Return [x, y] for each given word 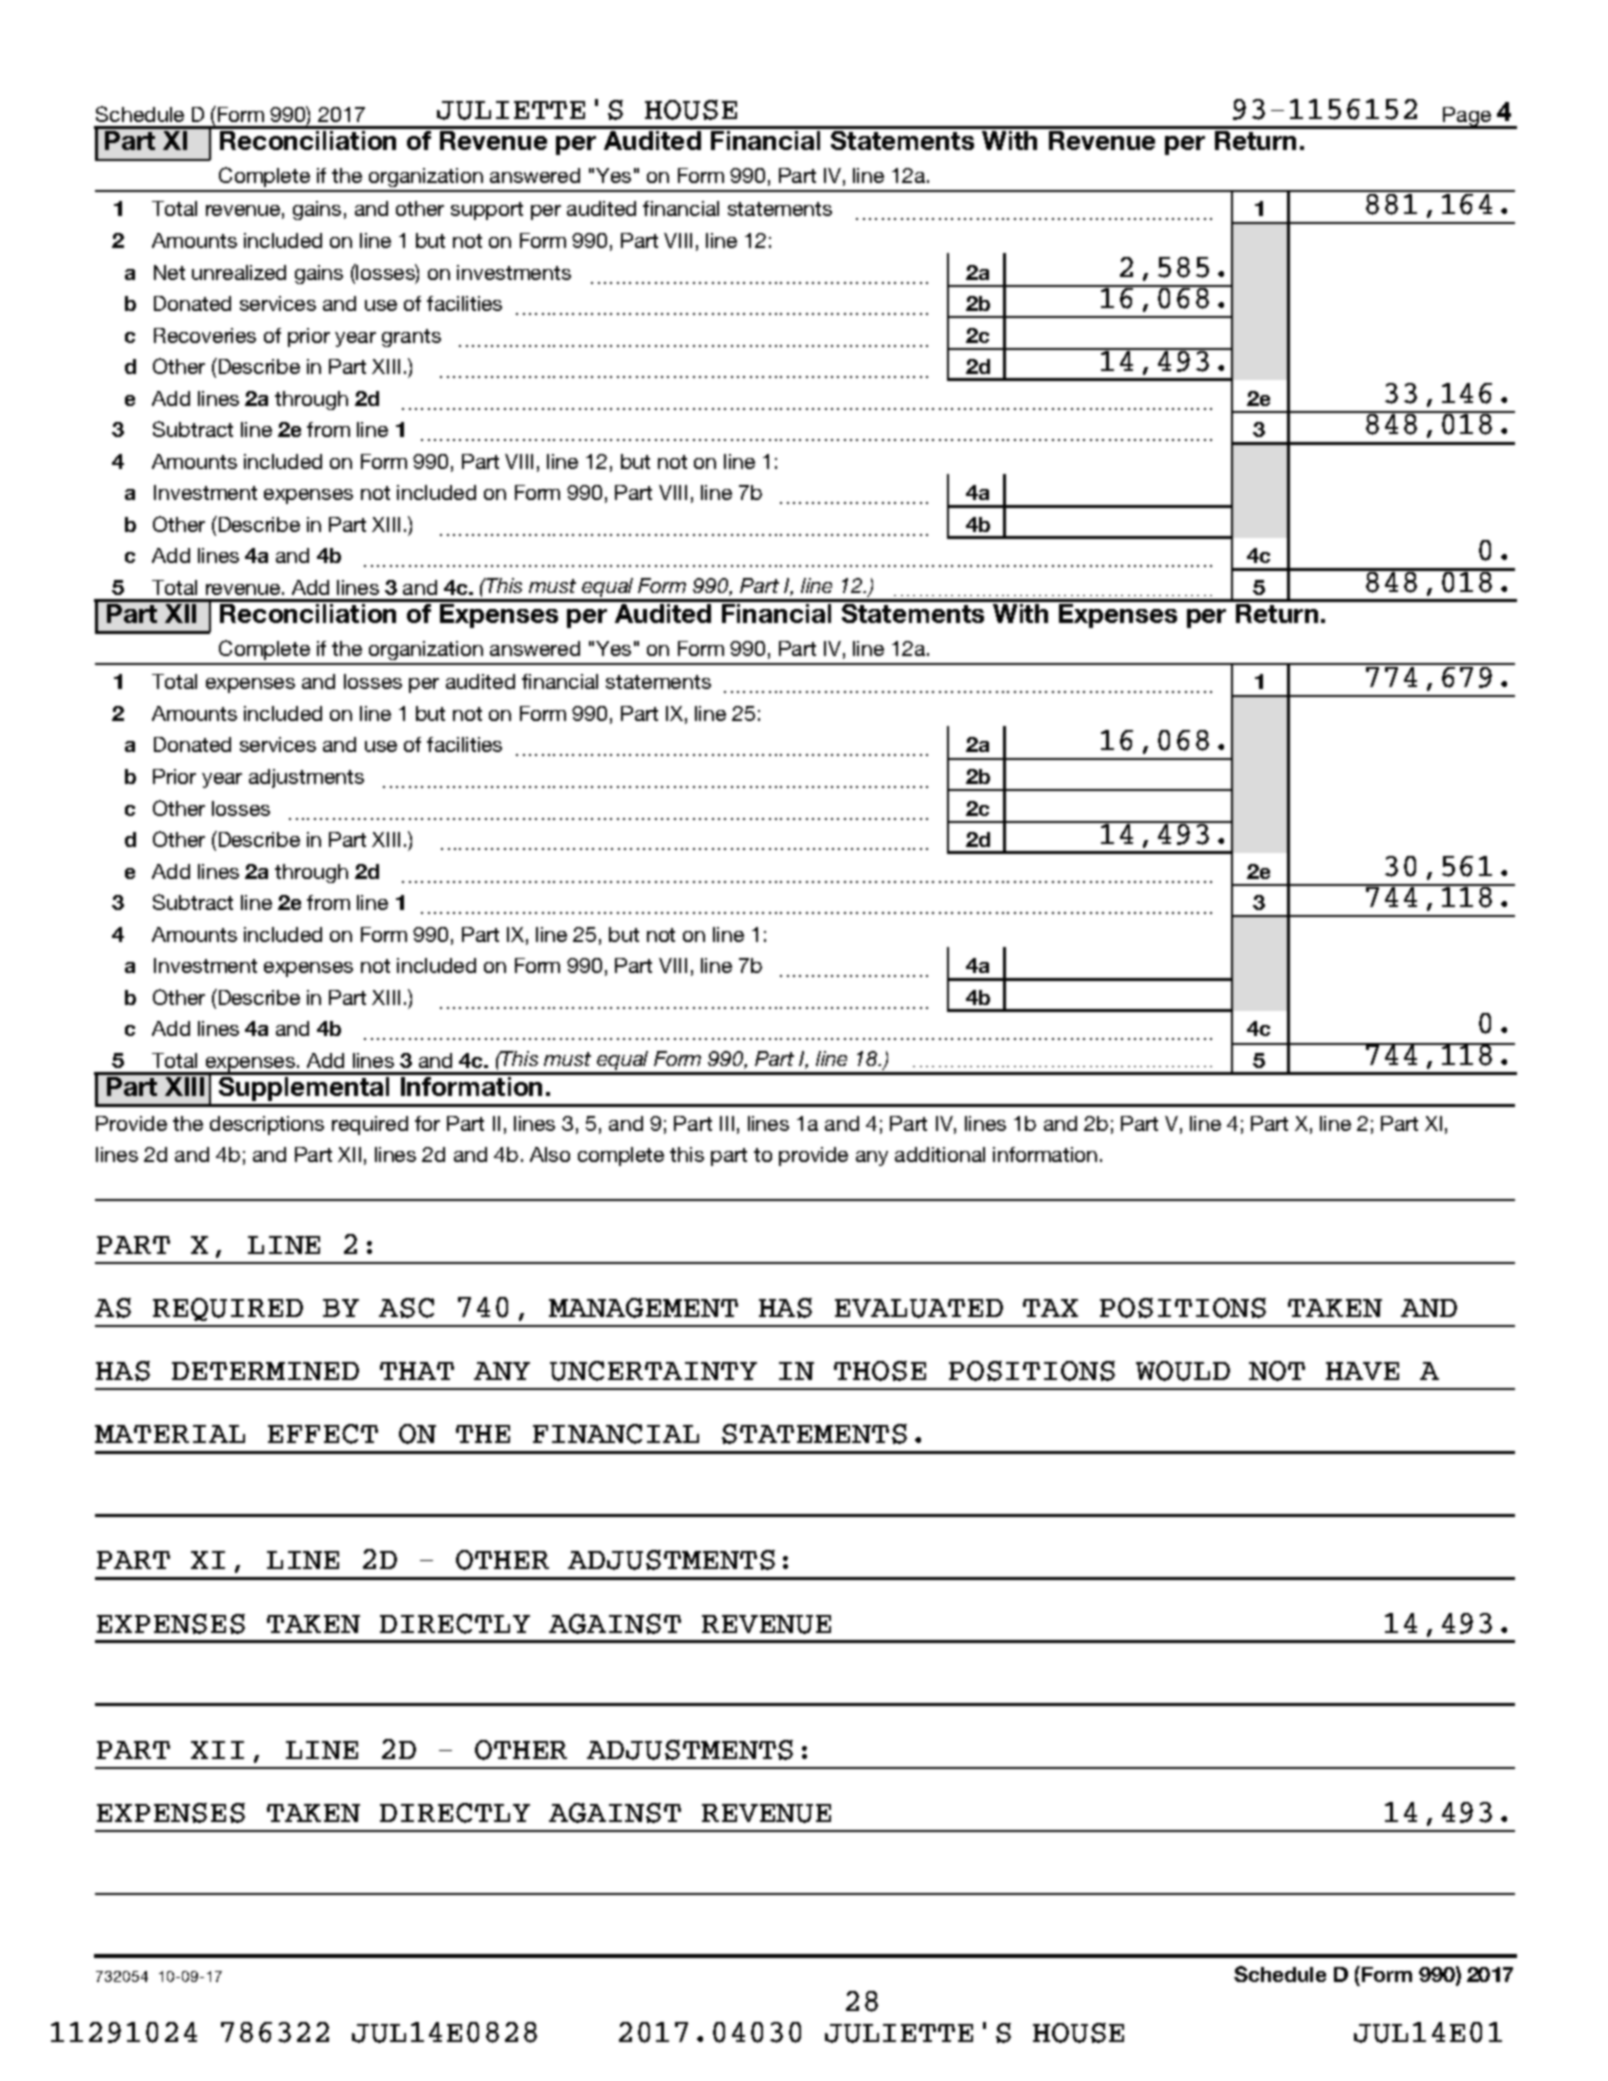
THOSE [880, 1371]
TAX [1050, 1308]
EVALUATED [919, 1308]
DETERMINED [265, 1371]
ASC [406, 1308]
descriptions [267, 1125]
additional [940, 1154]
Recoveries [205, 335]
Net [169, 272]
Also [550, 1154]
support [487, 211]
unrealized [239, 272]
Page [1467, 118]
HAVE [1362, 1371]
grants [411, 338]
